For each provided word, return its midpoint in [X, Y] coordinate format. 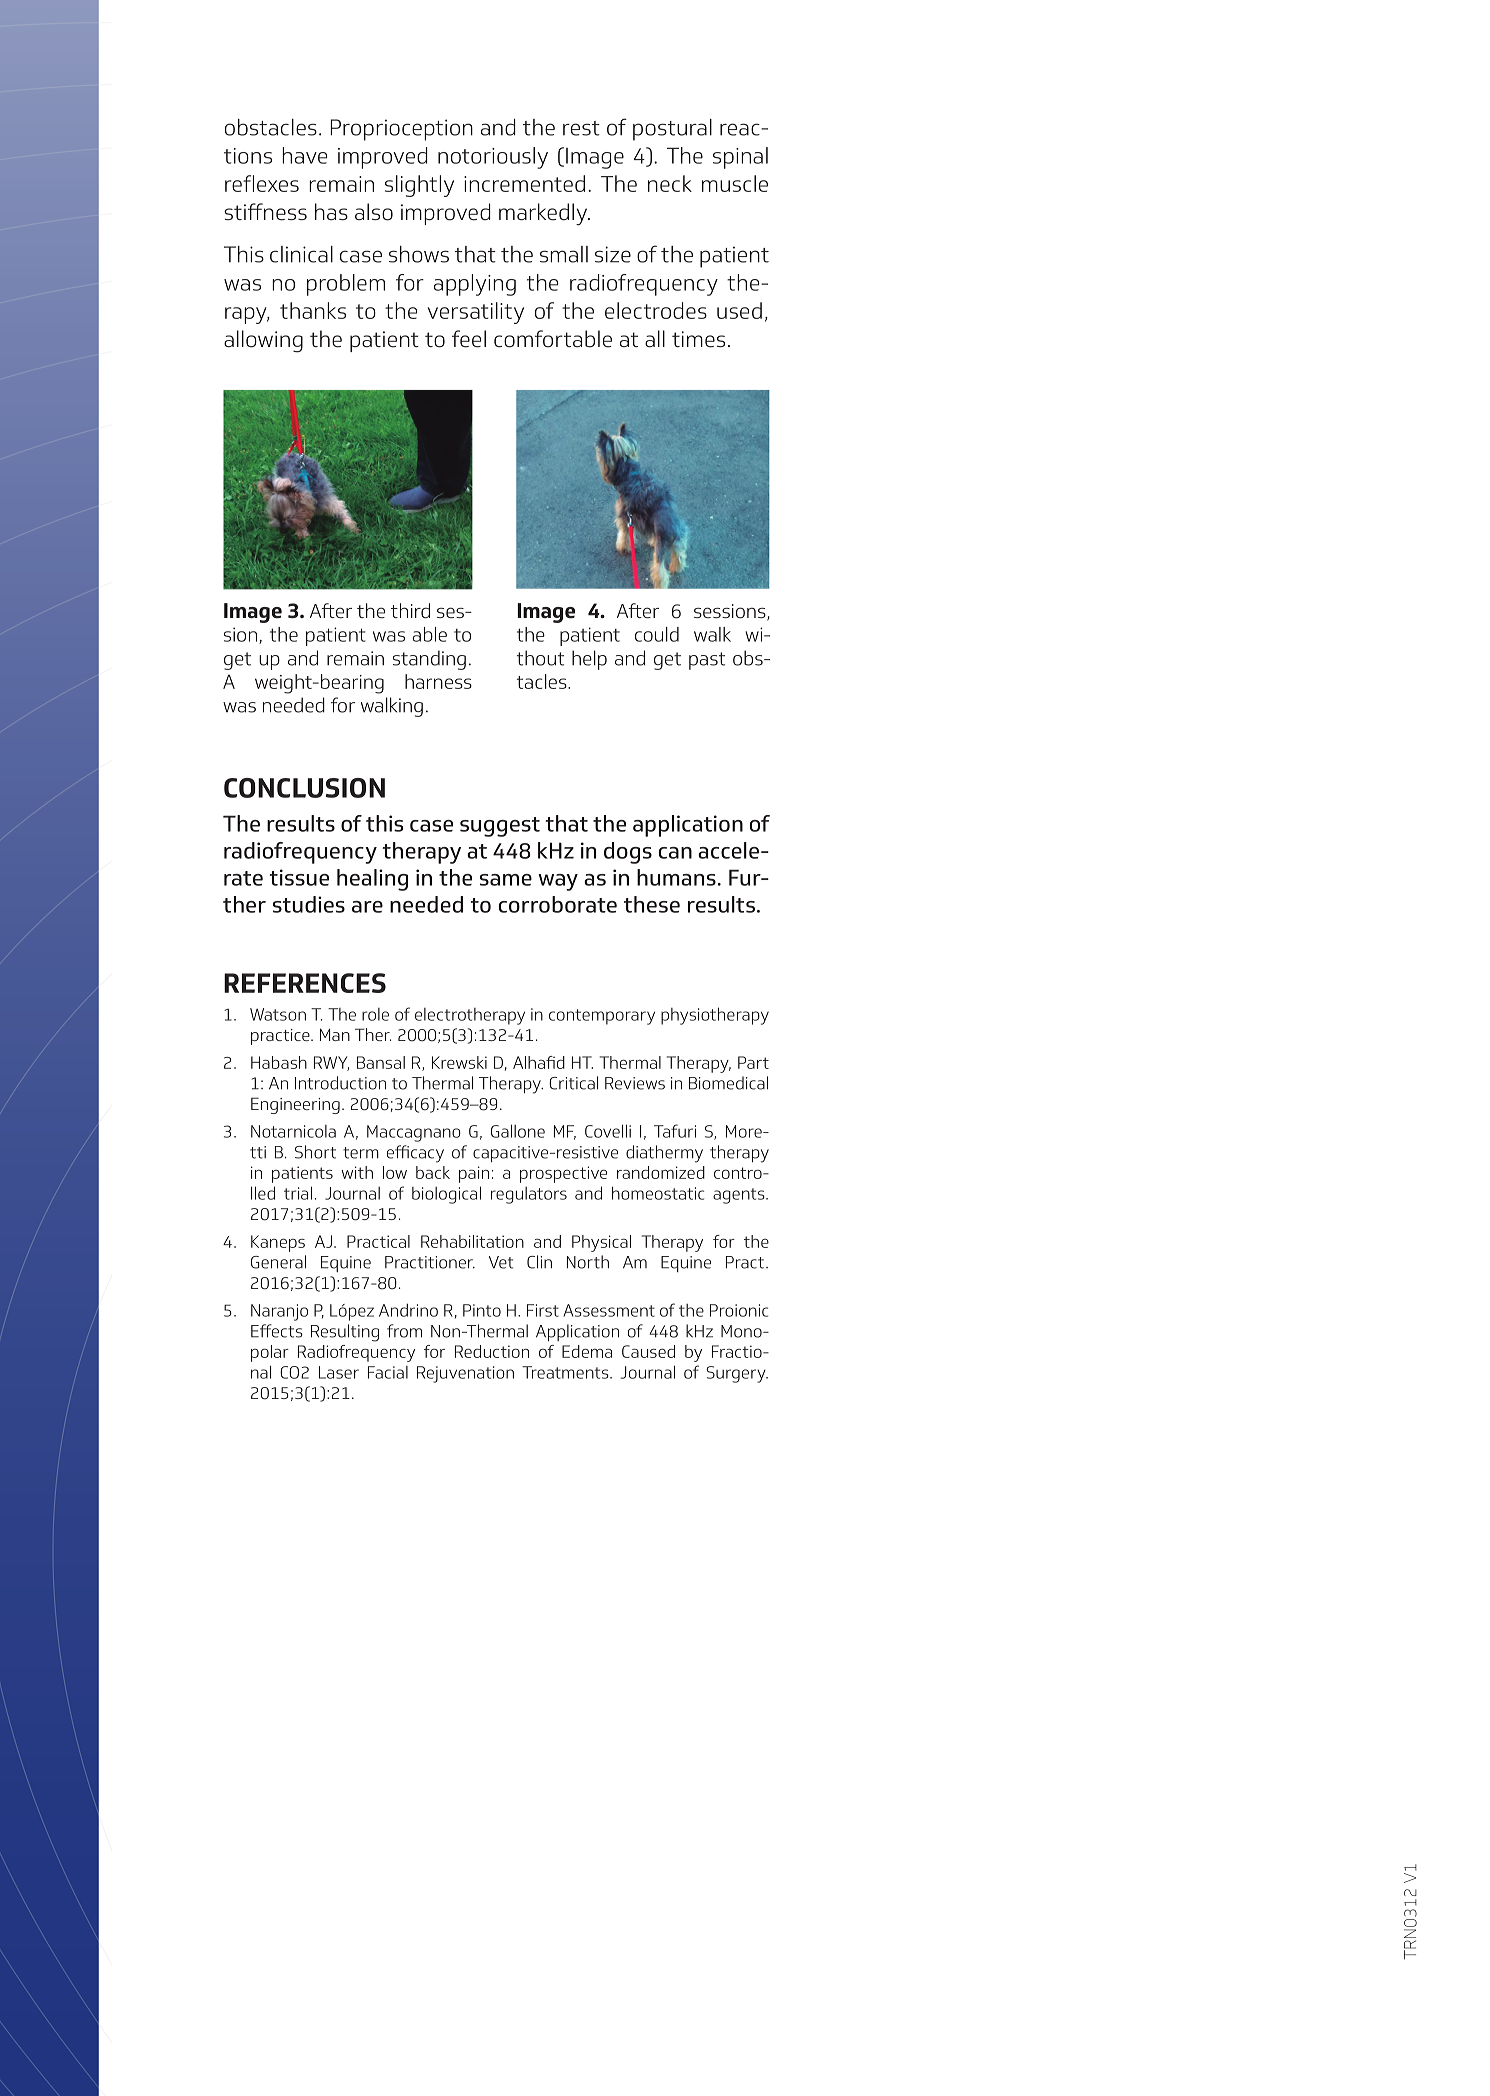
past [707, 661]
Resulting [345, 1333]
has [331, 211]
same [506, 880]
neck [670, 183]
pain [474, 1174]
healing [372, 880]
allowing [263, 341]
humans [676, 877]
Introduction [340, 1083]
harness [438, 681]
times [698, 339]
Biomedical [728, 1083]
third [410, 610]
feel [469, 339]
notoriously [493, 158]
